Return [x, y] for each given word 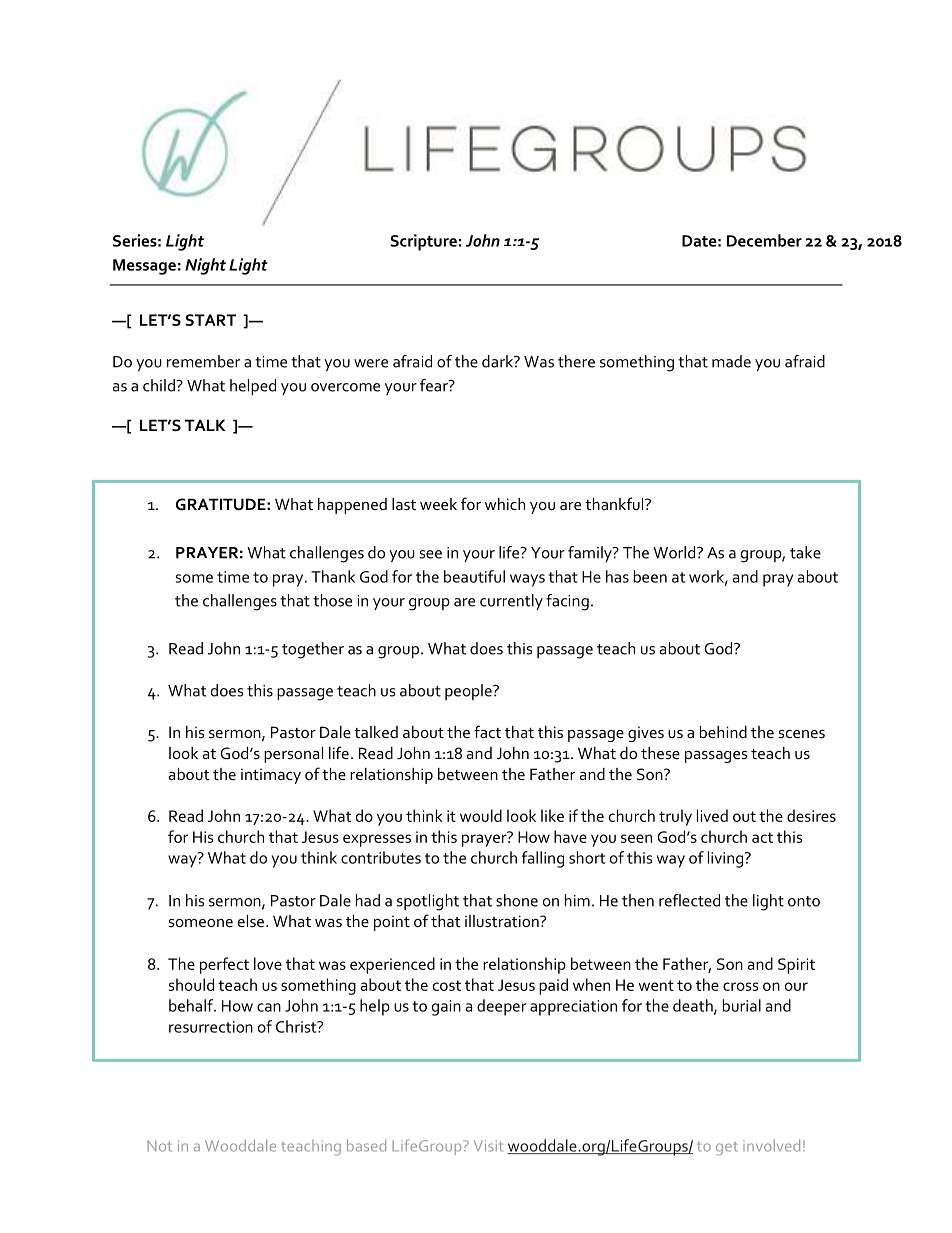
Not [159, 1146]
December [764, 240]
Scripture [423, 242]
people [469, 692]
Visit [488, 1146]
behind [723, 732]
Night [205, 266]
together [313, 650]
